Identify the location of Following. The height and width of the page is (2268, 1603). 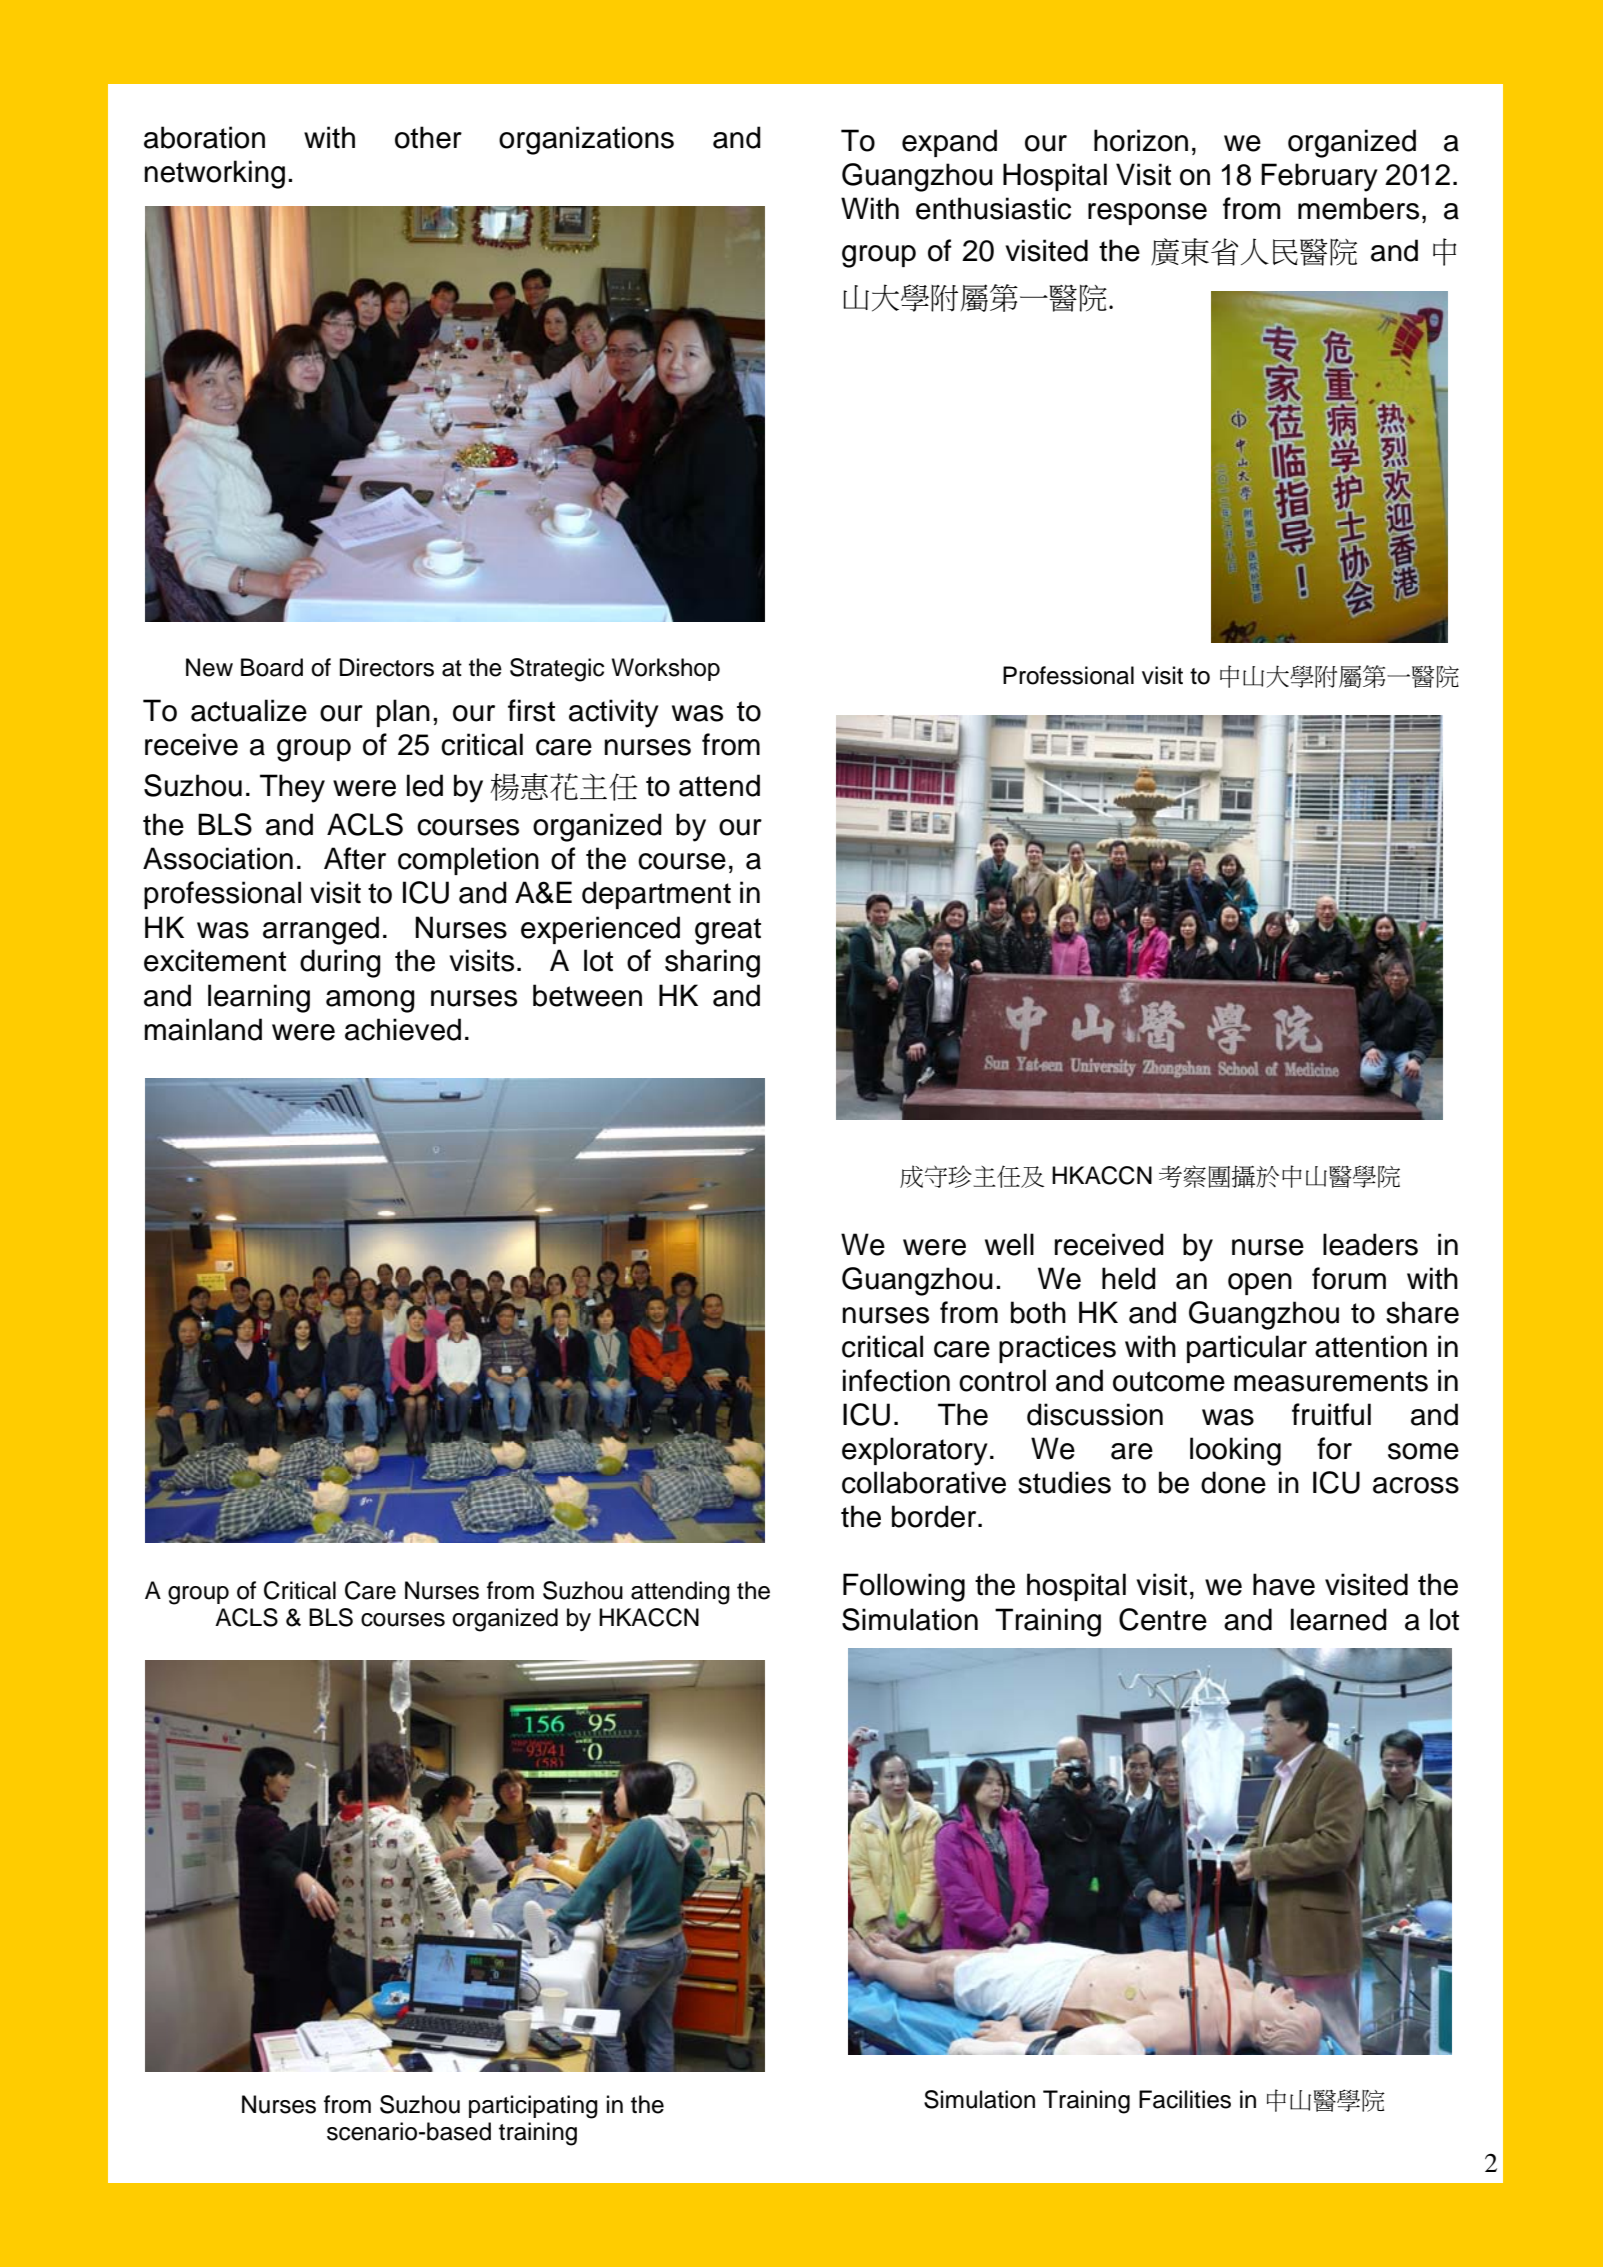
(904, 1587).
